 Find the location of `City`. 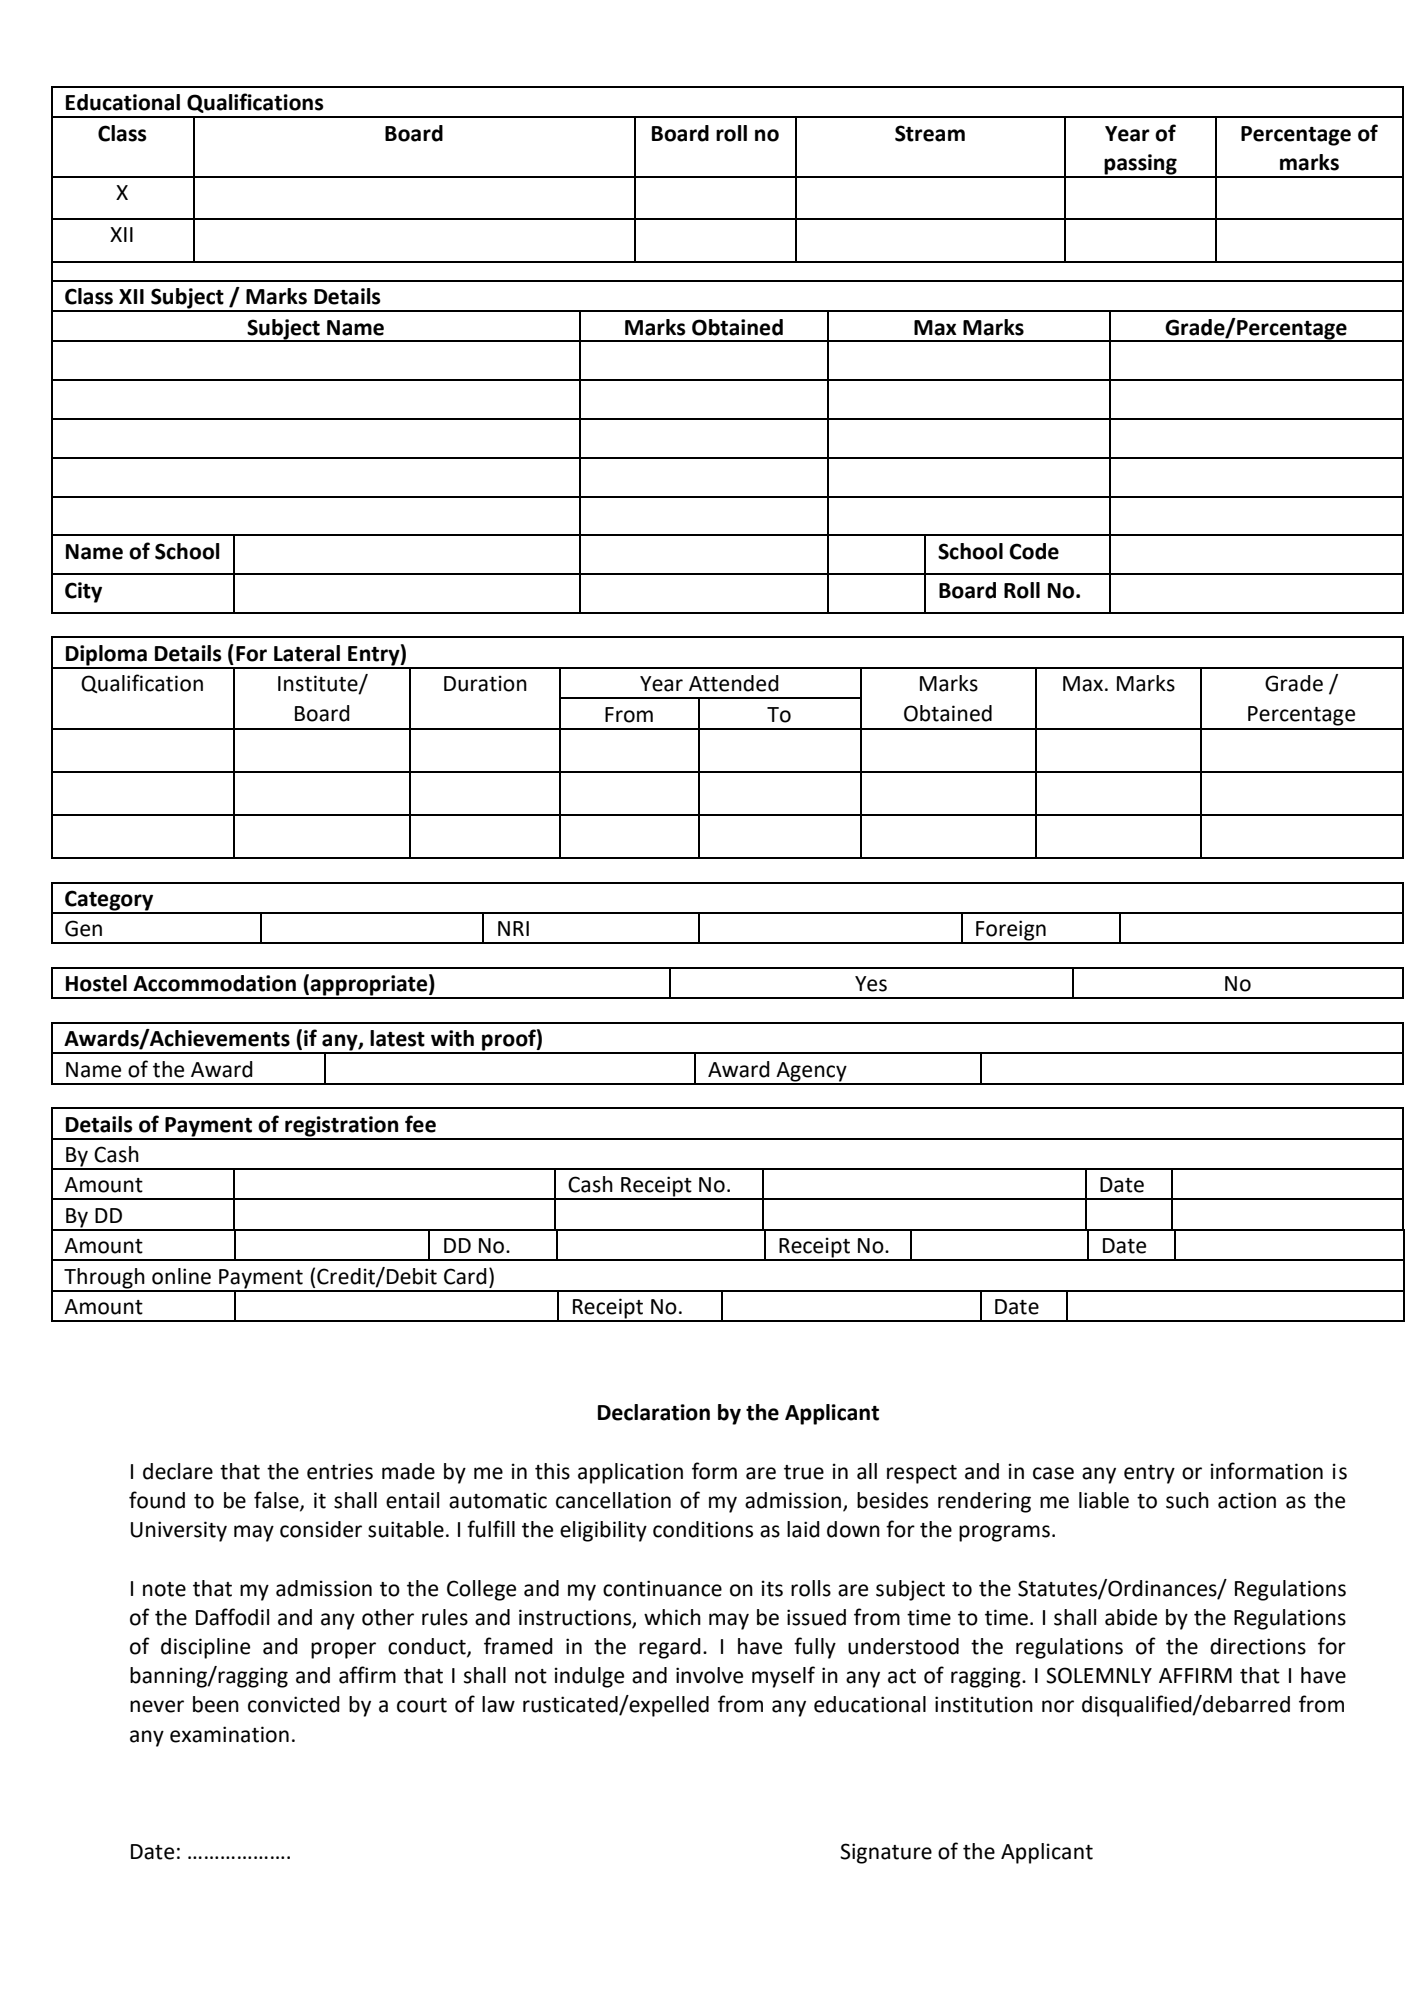

City is located at coordinates (83, 592).
